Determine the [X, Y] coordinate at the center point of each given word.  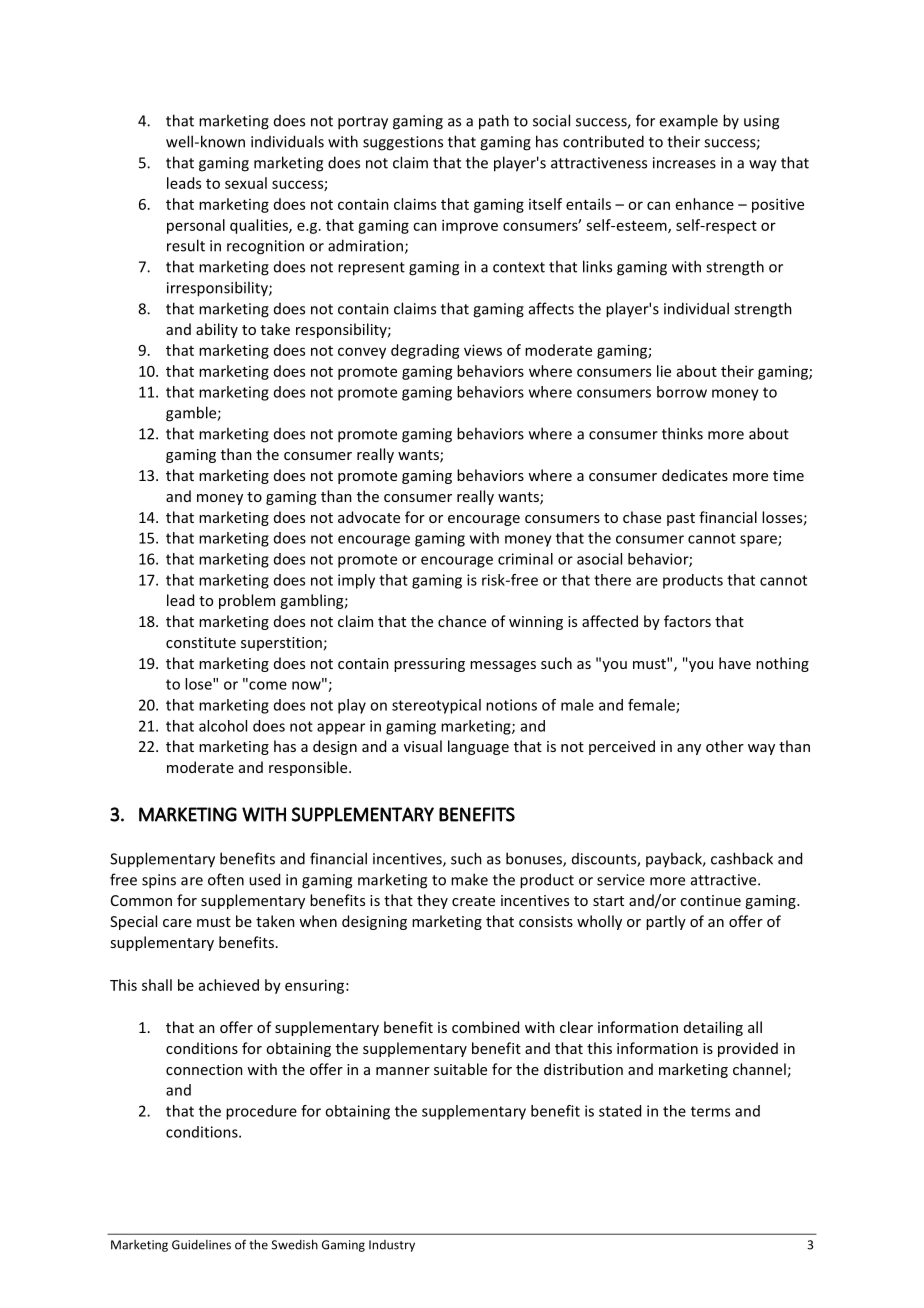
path [494, 122]
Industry [392, 1246]
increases [684, 163]
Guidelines [201, 1245]
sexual [246, 183]
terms [710, 1111]
